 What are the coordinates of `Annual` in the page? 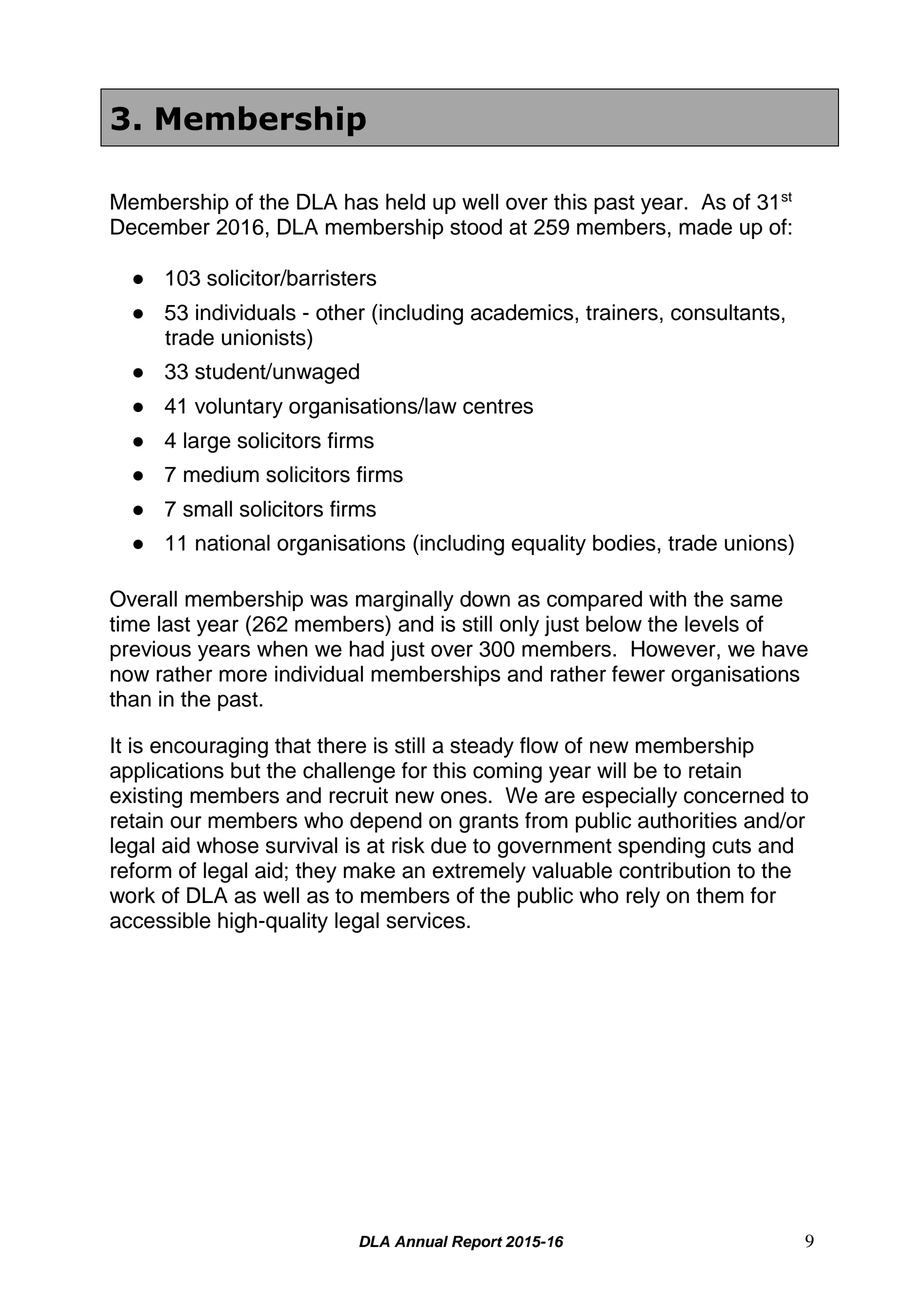 It's located at (421, 1242).
